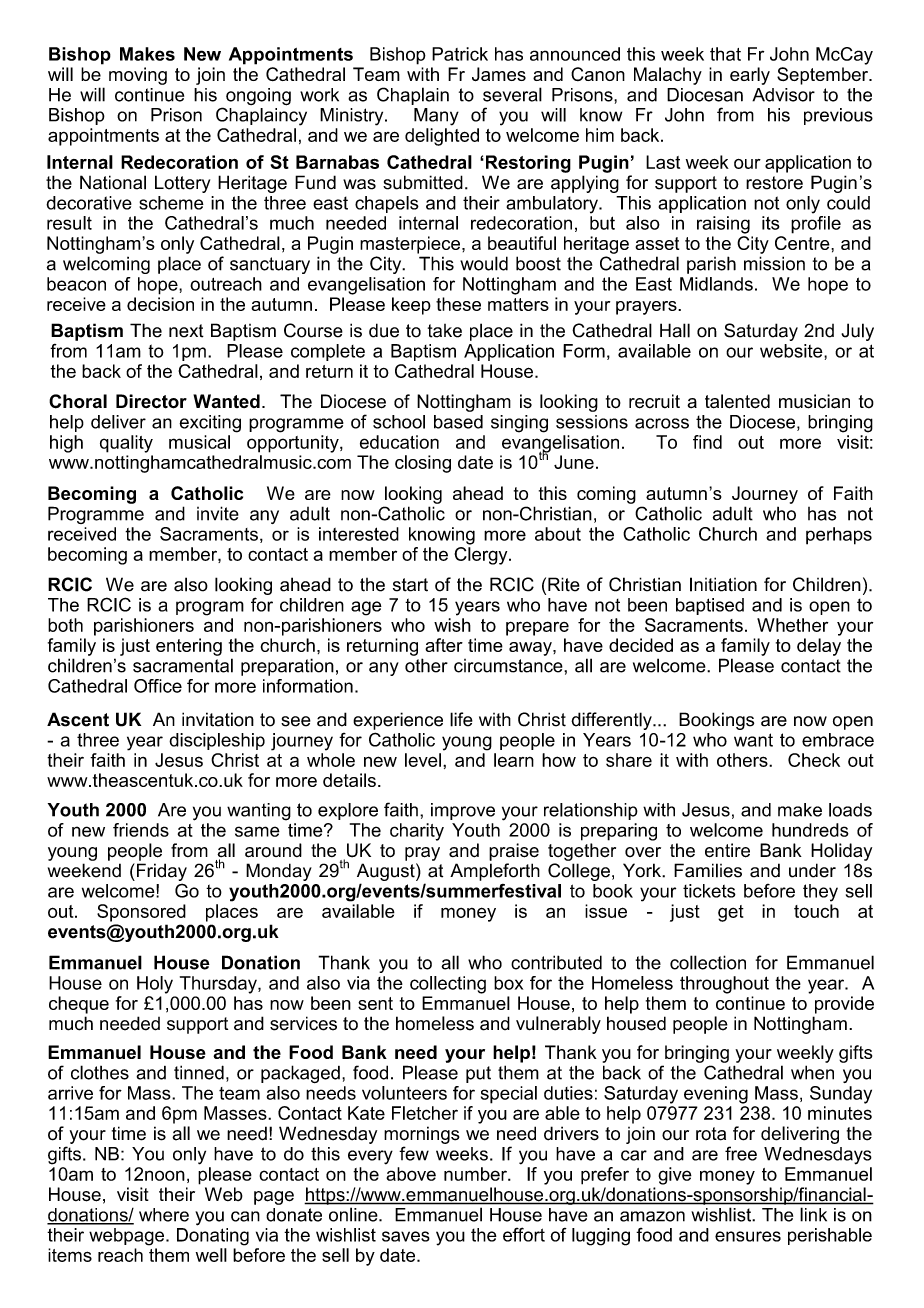  I want to click on Advisor, so click(783, 95).
